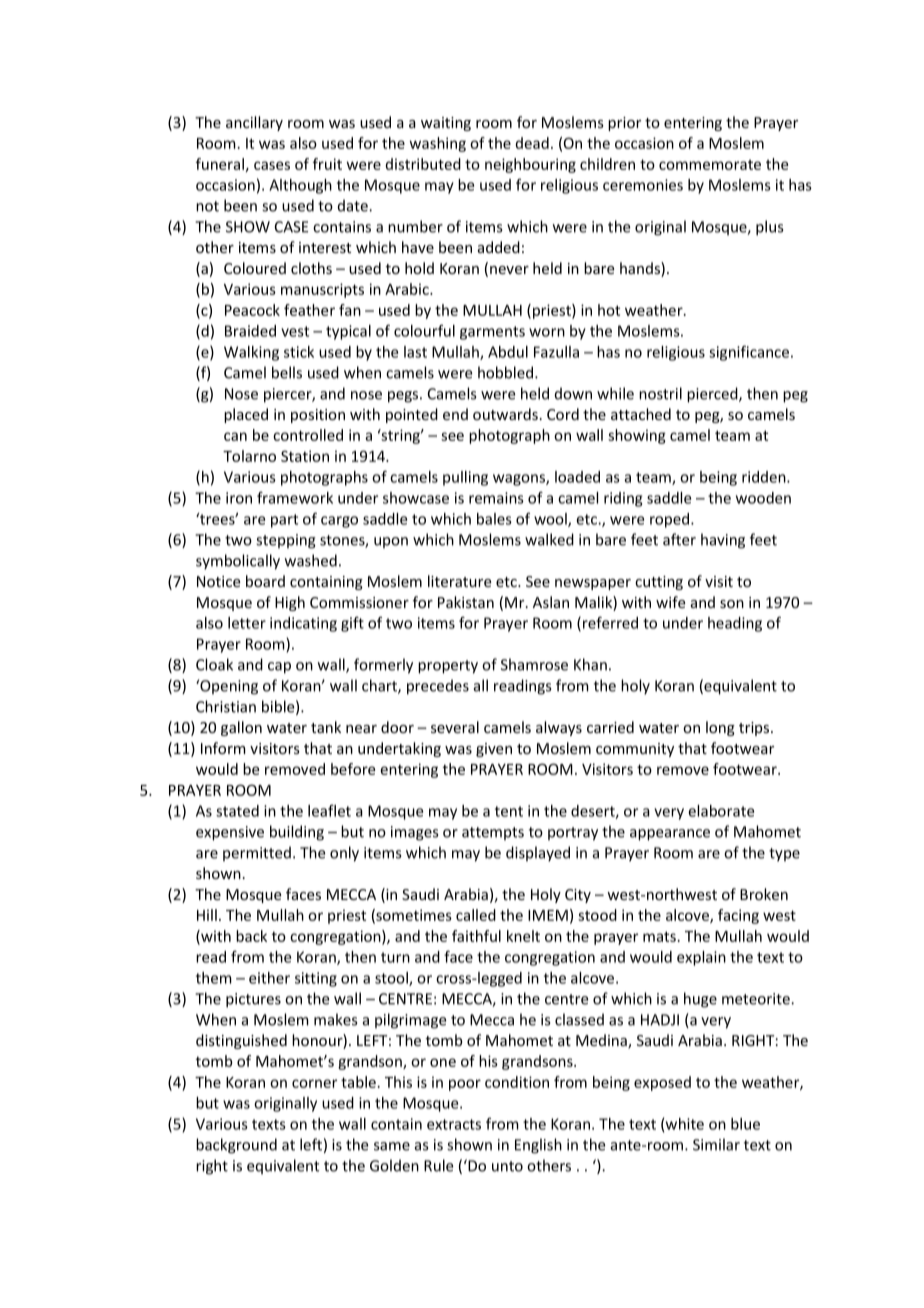 Image resolution: width=924 pixels, height=1308 pixels. Describe the element at coordinates (738, 916) in the document. I see `facing` at that location.
